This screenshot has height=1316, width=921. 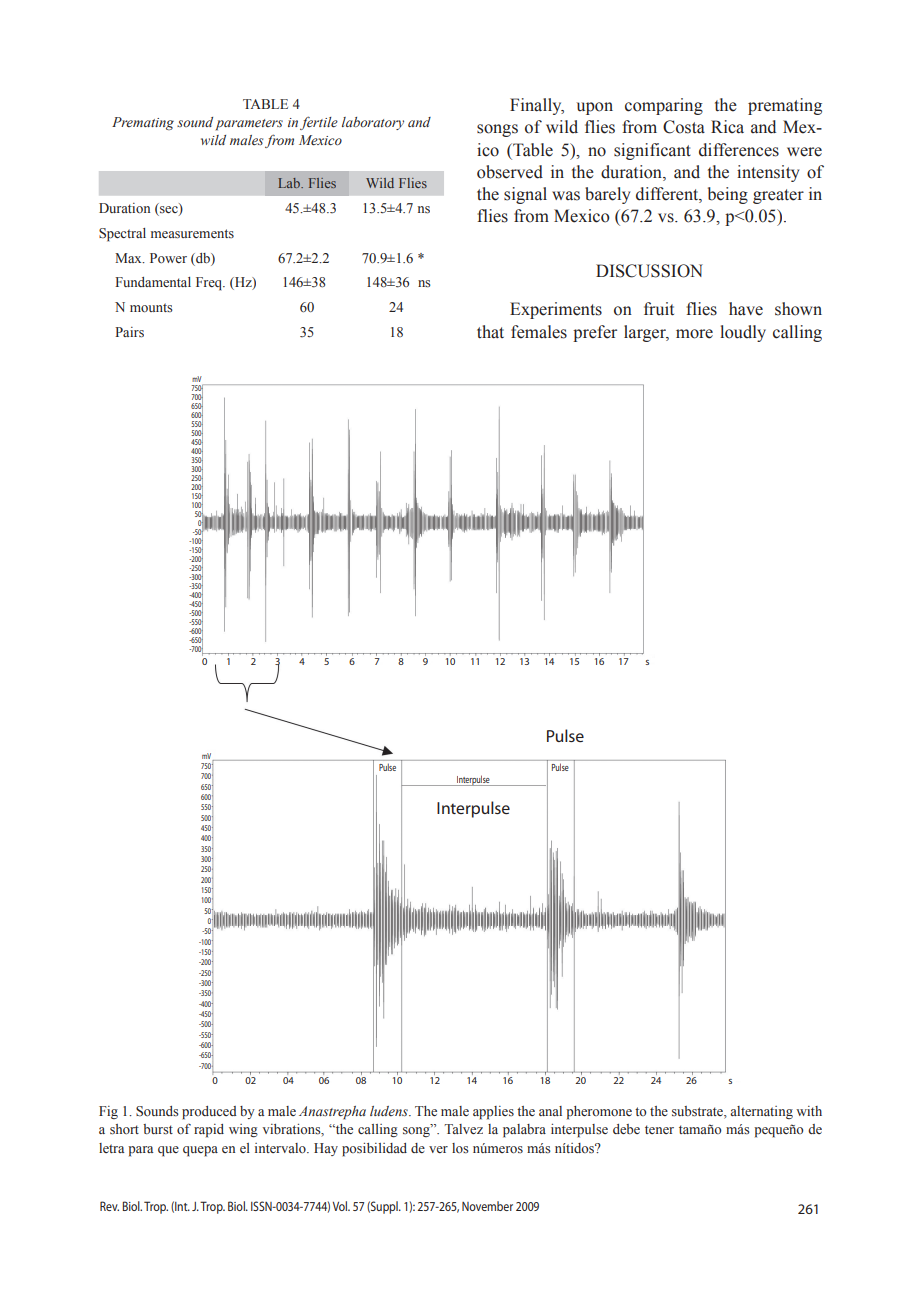 What do you see at coordinates (490, 332) in the screenshot?
I see `that` at bounding box center [490, 332].
